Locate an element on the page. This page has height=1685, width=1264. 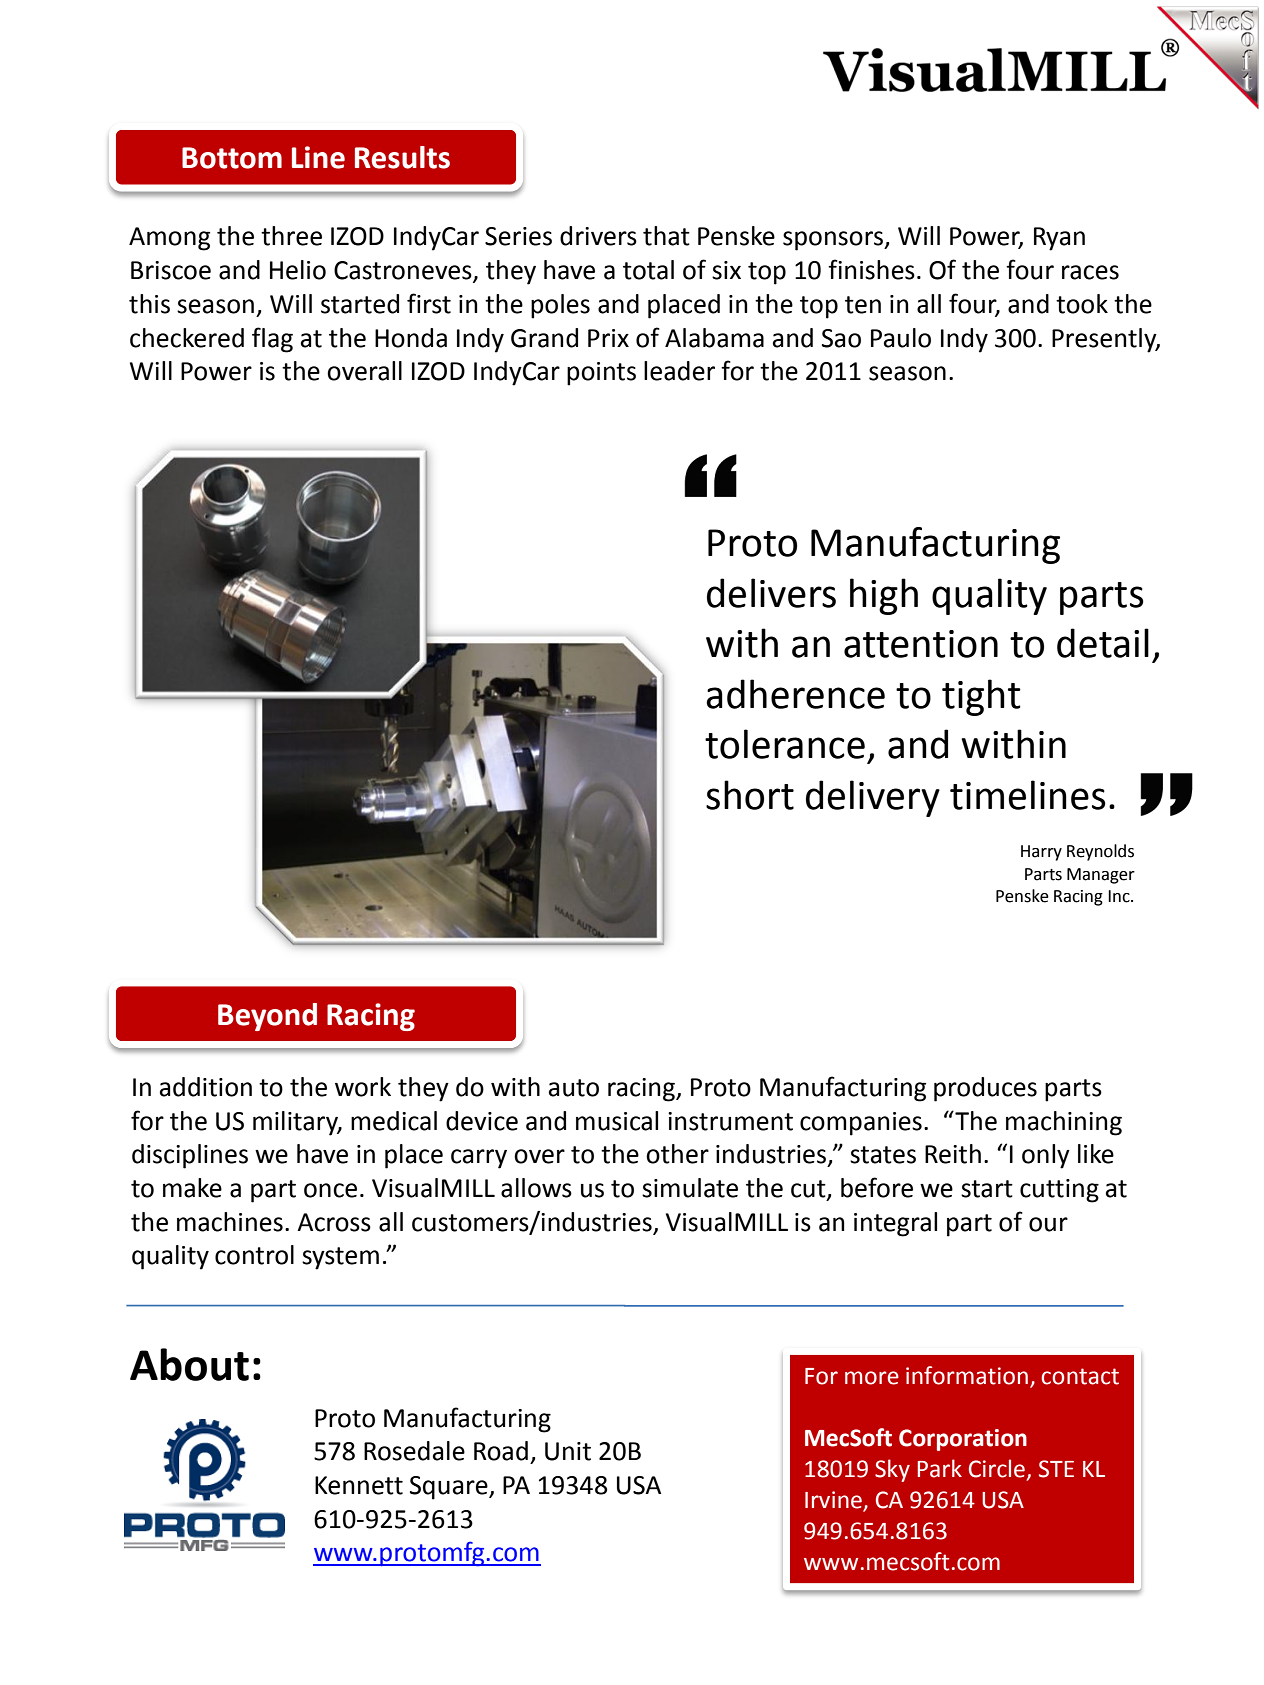
only is located at coordinates (1046, 1156).
